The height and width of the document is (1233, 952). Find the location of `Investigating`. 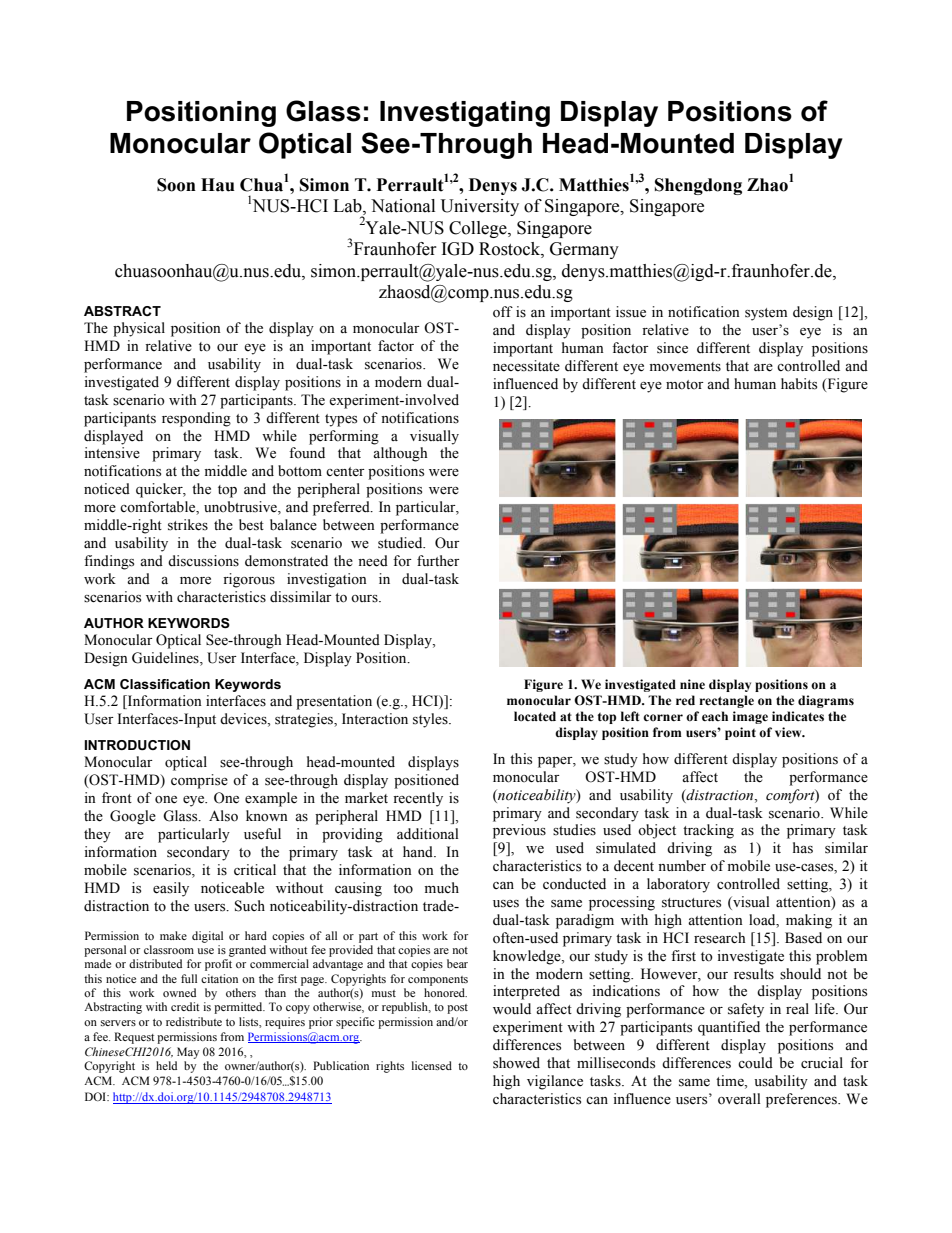

Investigating is located at coordinates (465, 114).
